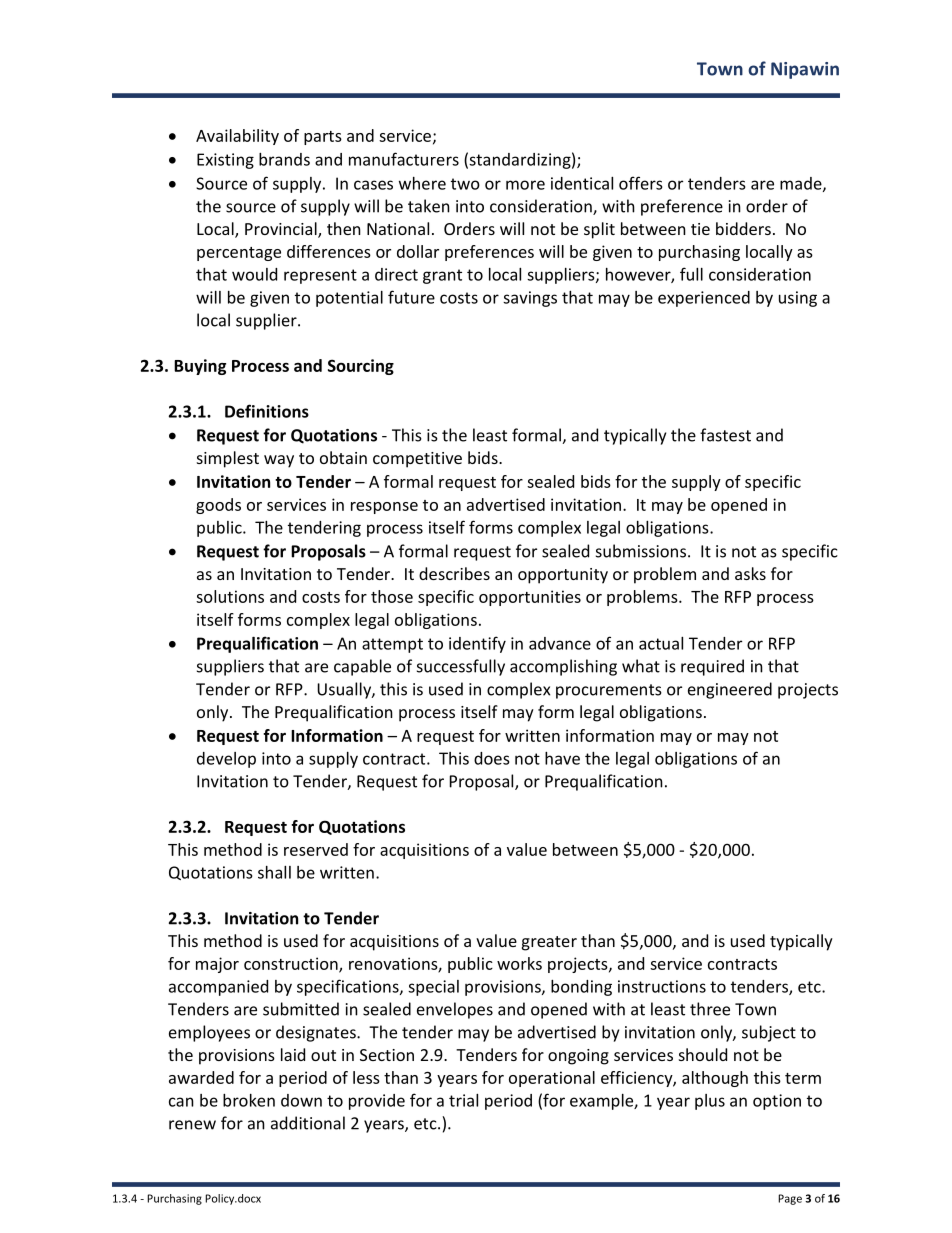 This page has width=952, height=1233. Describe the element at coordinates (465, 184) in the page. I see `two` at that location.
